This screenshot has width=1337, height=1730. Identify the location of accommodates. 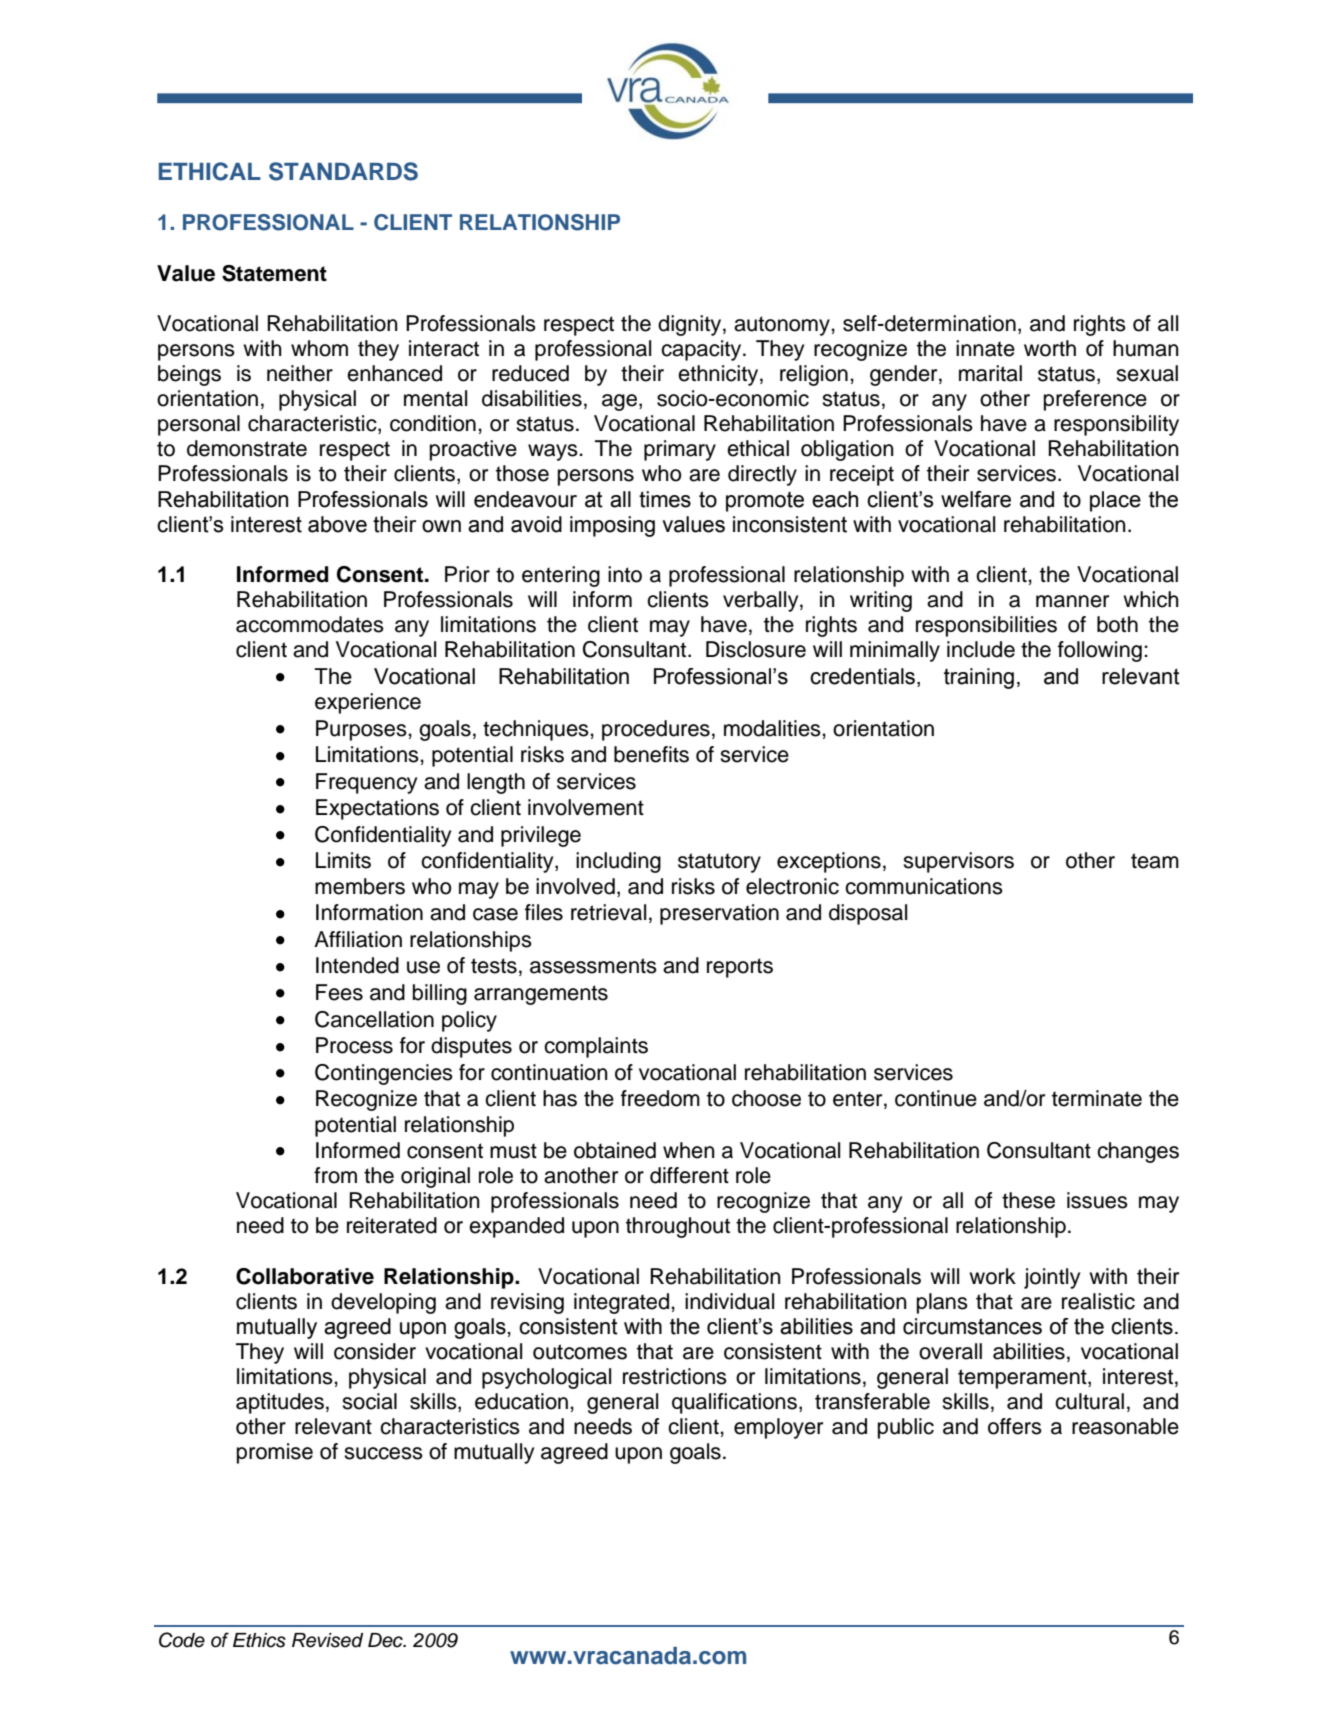
(310, 624).
